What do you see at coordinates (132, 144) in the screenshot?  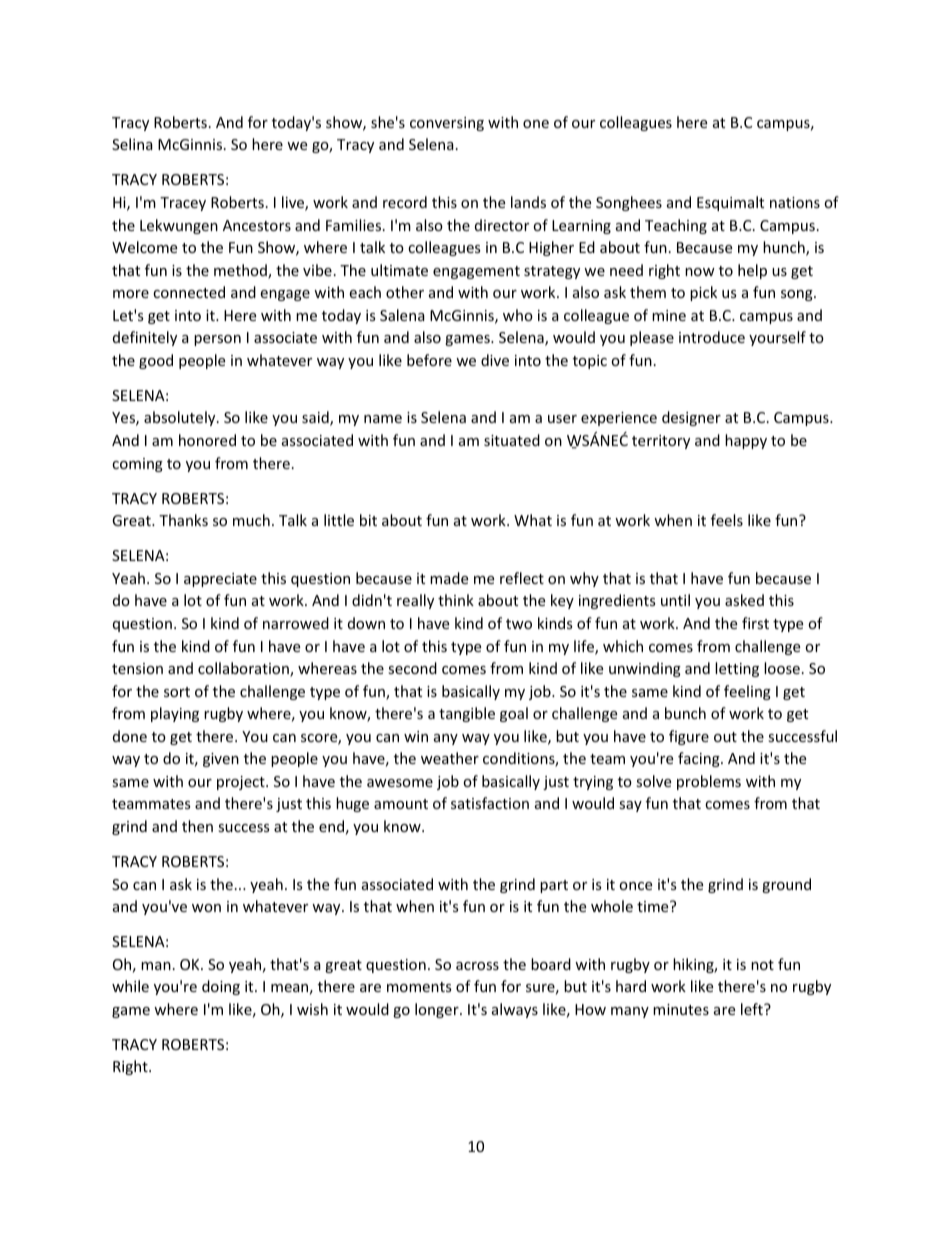 I see `Selina` at bounding box center [132, 144].
